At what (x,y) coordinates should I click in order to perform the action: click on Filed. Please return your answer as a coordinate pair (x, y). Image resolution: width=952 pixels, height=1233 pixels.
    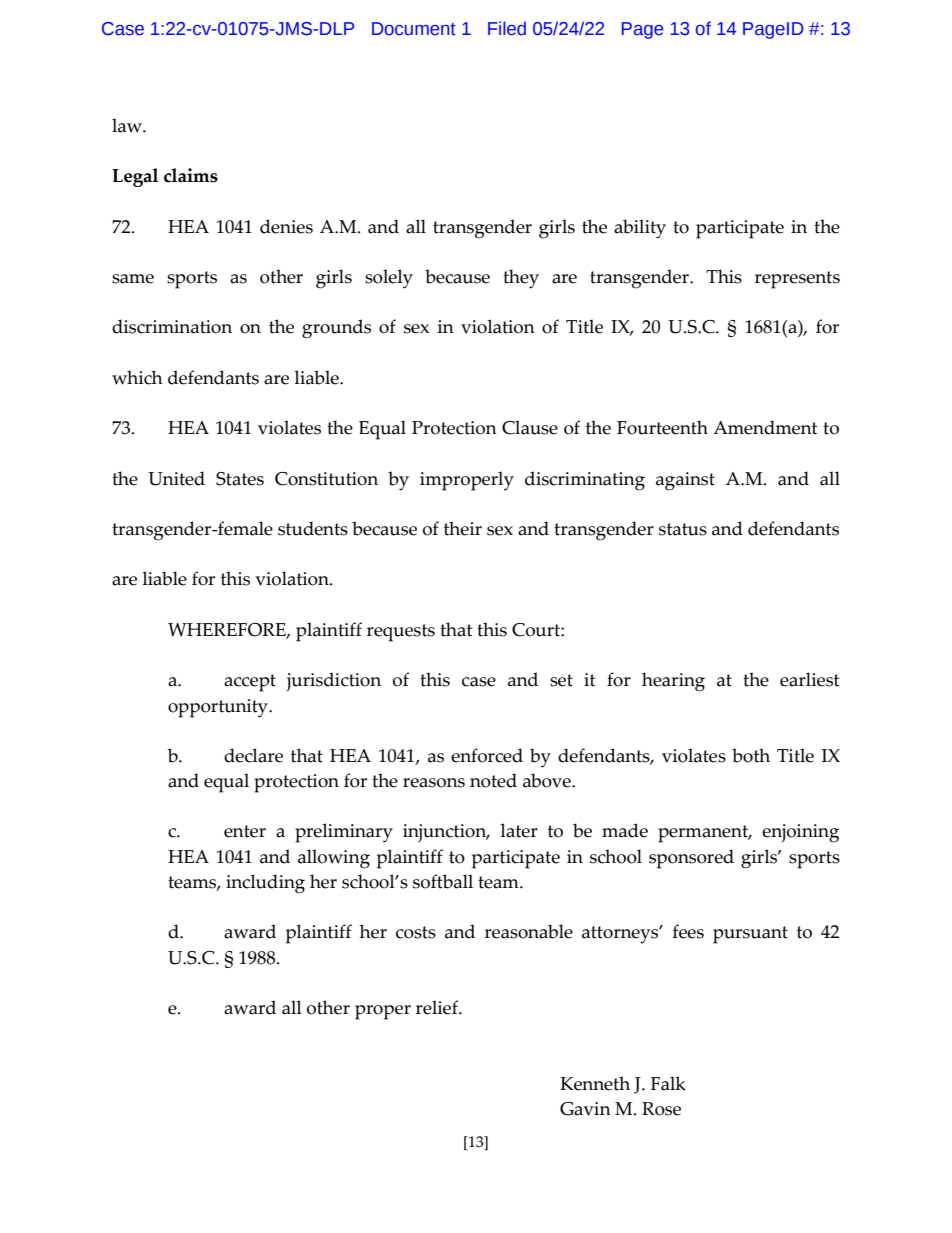
    Looking at the image, I should click on (507, 28).
